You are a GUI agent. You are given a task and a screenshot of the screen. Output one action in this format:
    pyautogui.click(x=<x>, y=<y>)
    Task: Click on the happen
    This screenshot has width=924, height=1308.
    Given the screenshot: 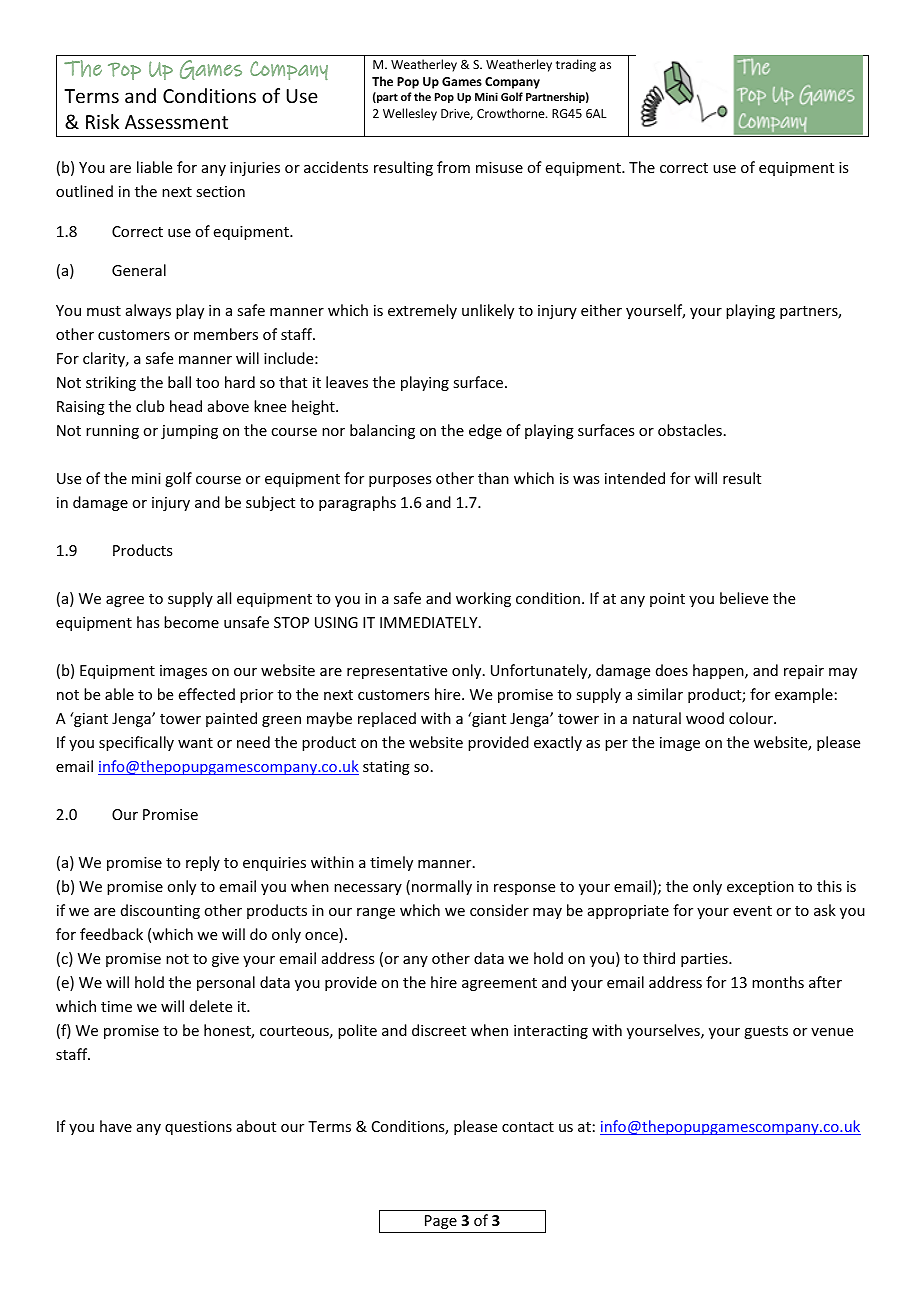 What is the action you would take?
    pyautogui.click(x=719, y=671)
